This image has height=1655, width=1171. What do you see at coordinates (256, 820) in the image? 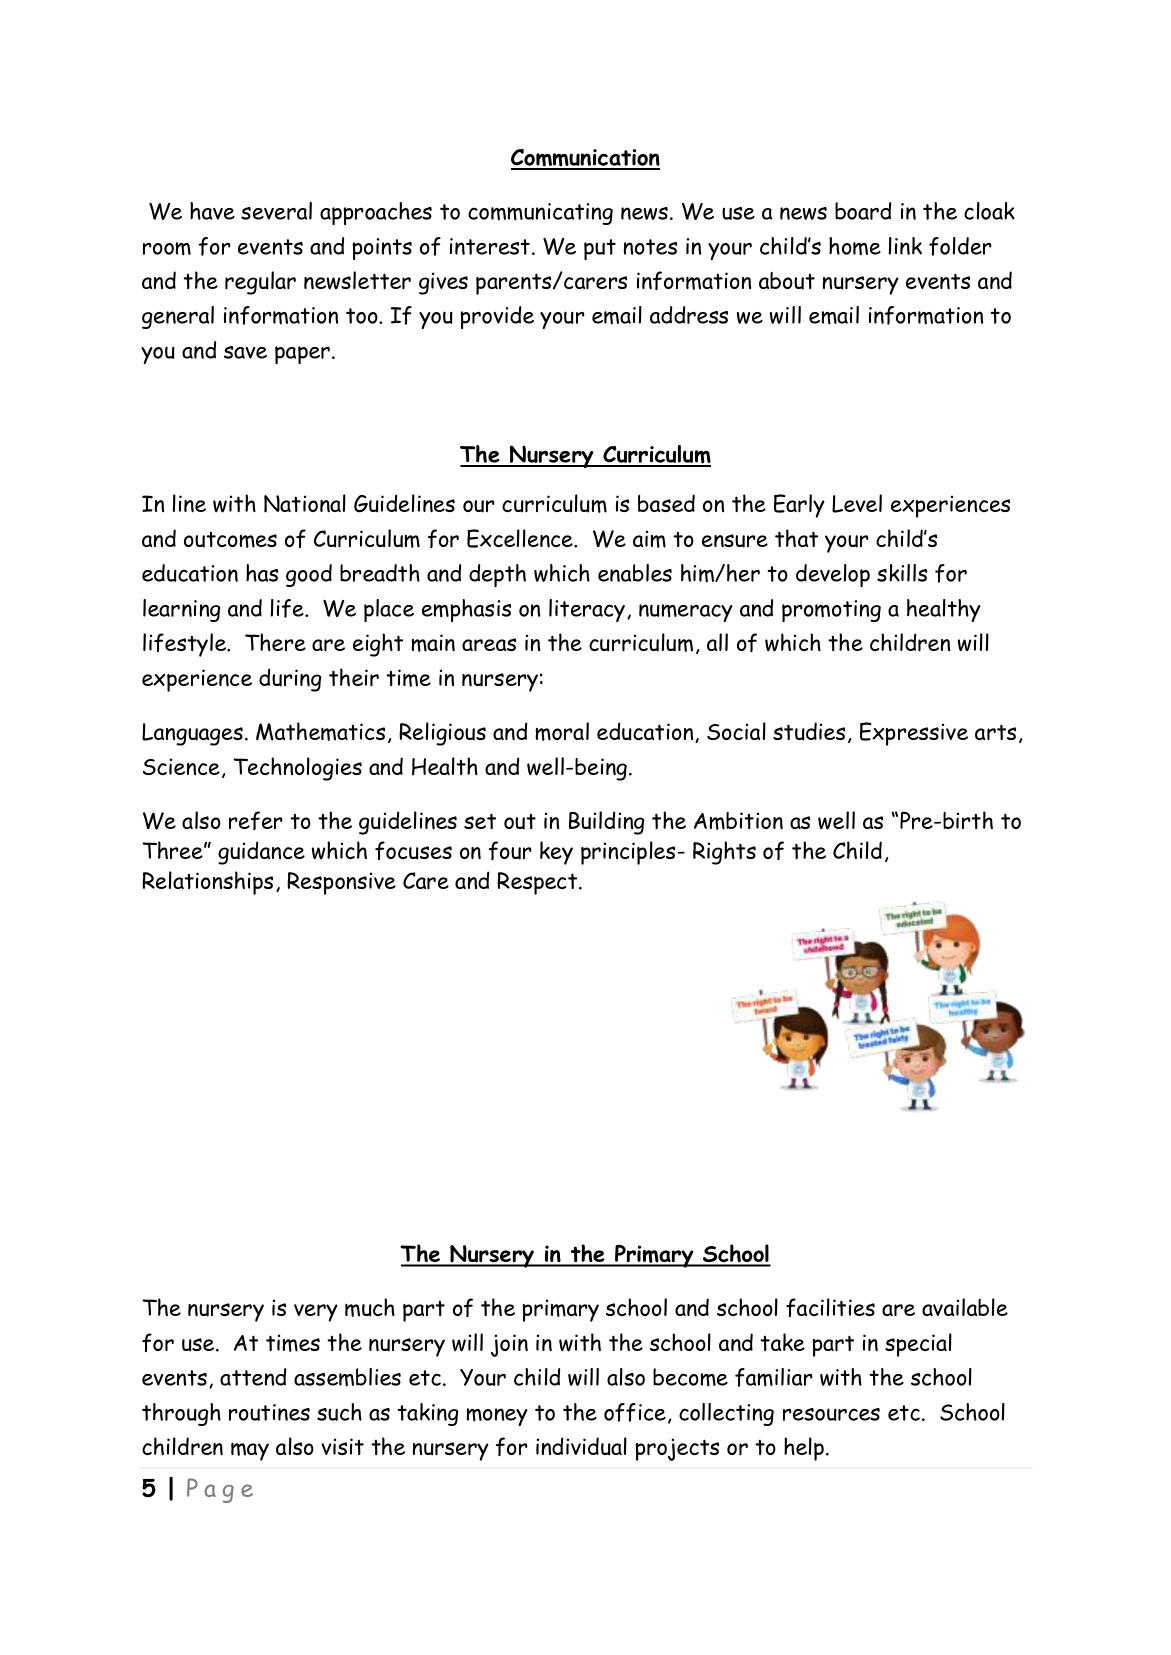
I see `refer` at bounding box center [256, 820].
